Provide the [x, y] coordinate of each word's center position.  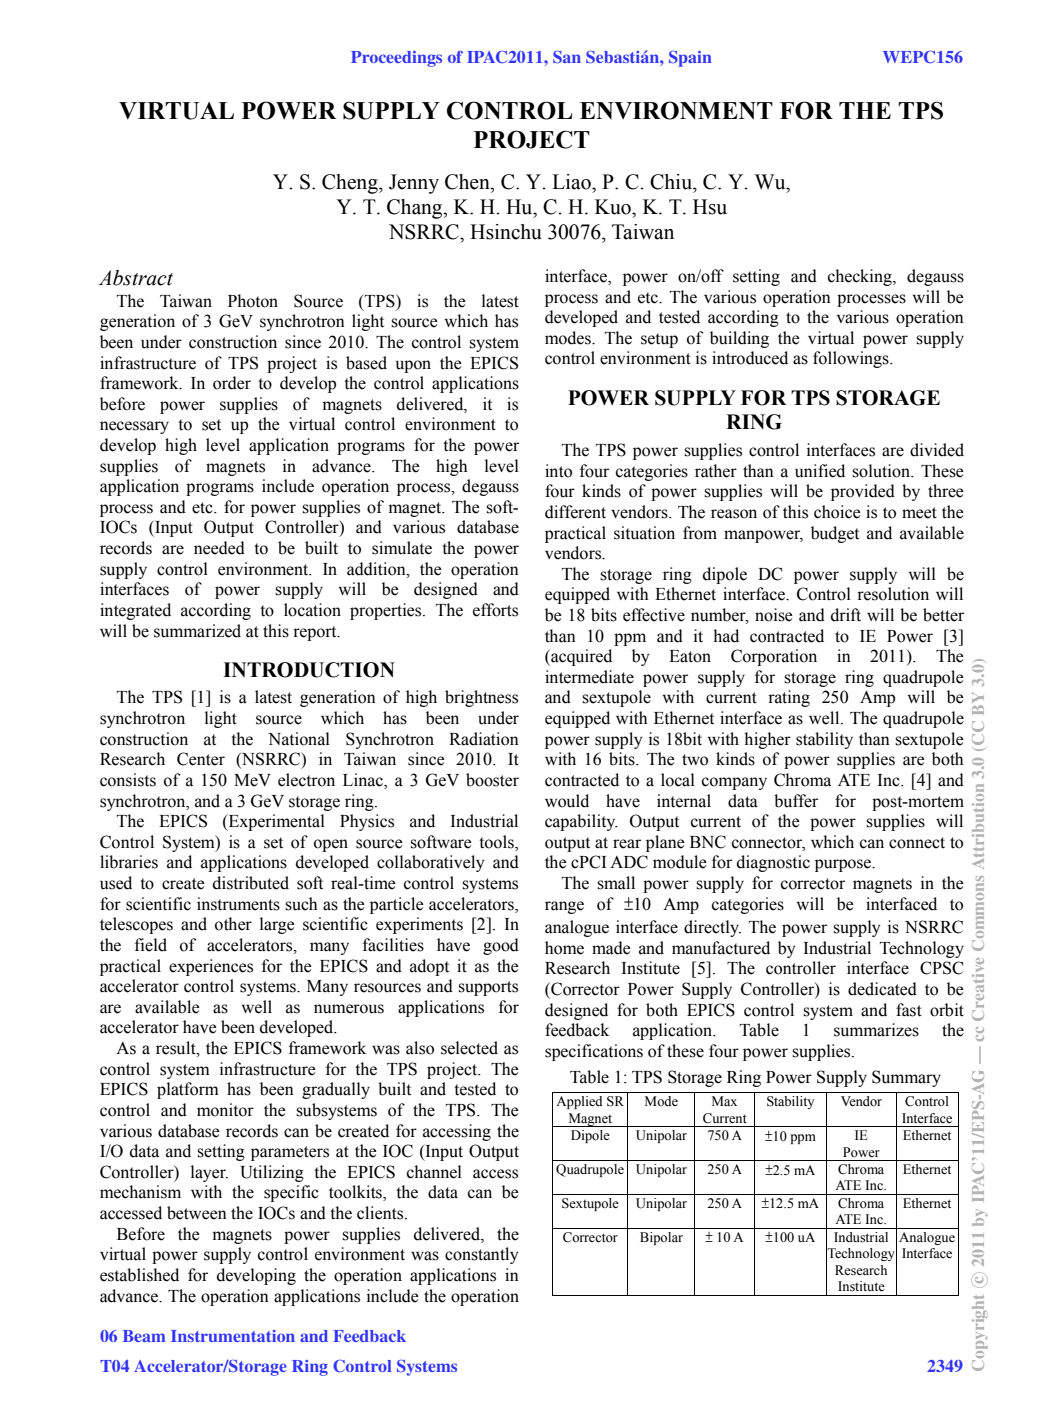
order [232, 383]
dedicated [882, 989]
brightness [481, 698]
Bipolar [661, 1238]
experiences [211, 967]
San [567, 57]
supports [488, 988]
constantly [481, 1255]
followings [852, 359]
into [558, 471]
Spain [690, 59]
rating [789, 698]
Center [201, 759]
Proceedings [396, 59]
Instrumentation [233, 1336]
